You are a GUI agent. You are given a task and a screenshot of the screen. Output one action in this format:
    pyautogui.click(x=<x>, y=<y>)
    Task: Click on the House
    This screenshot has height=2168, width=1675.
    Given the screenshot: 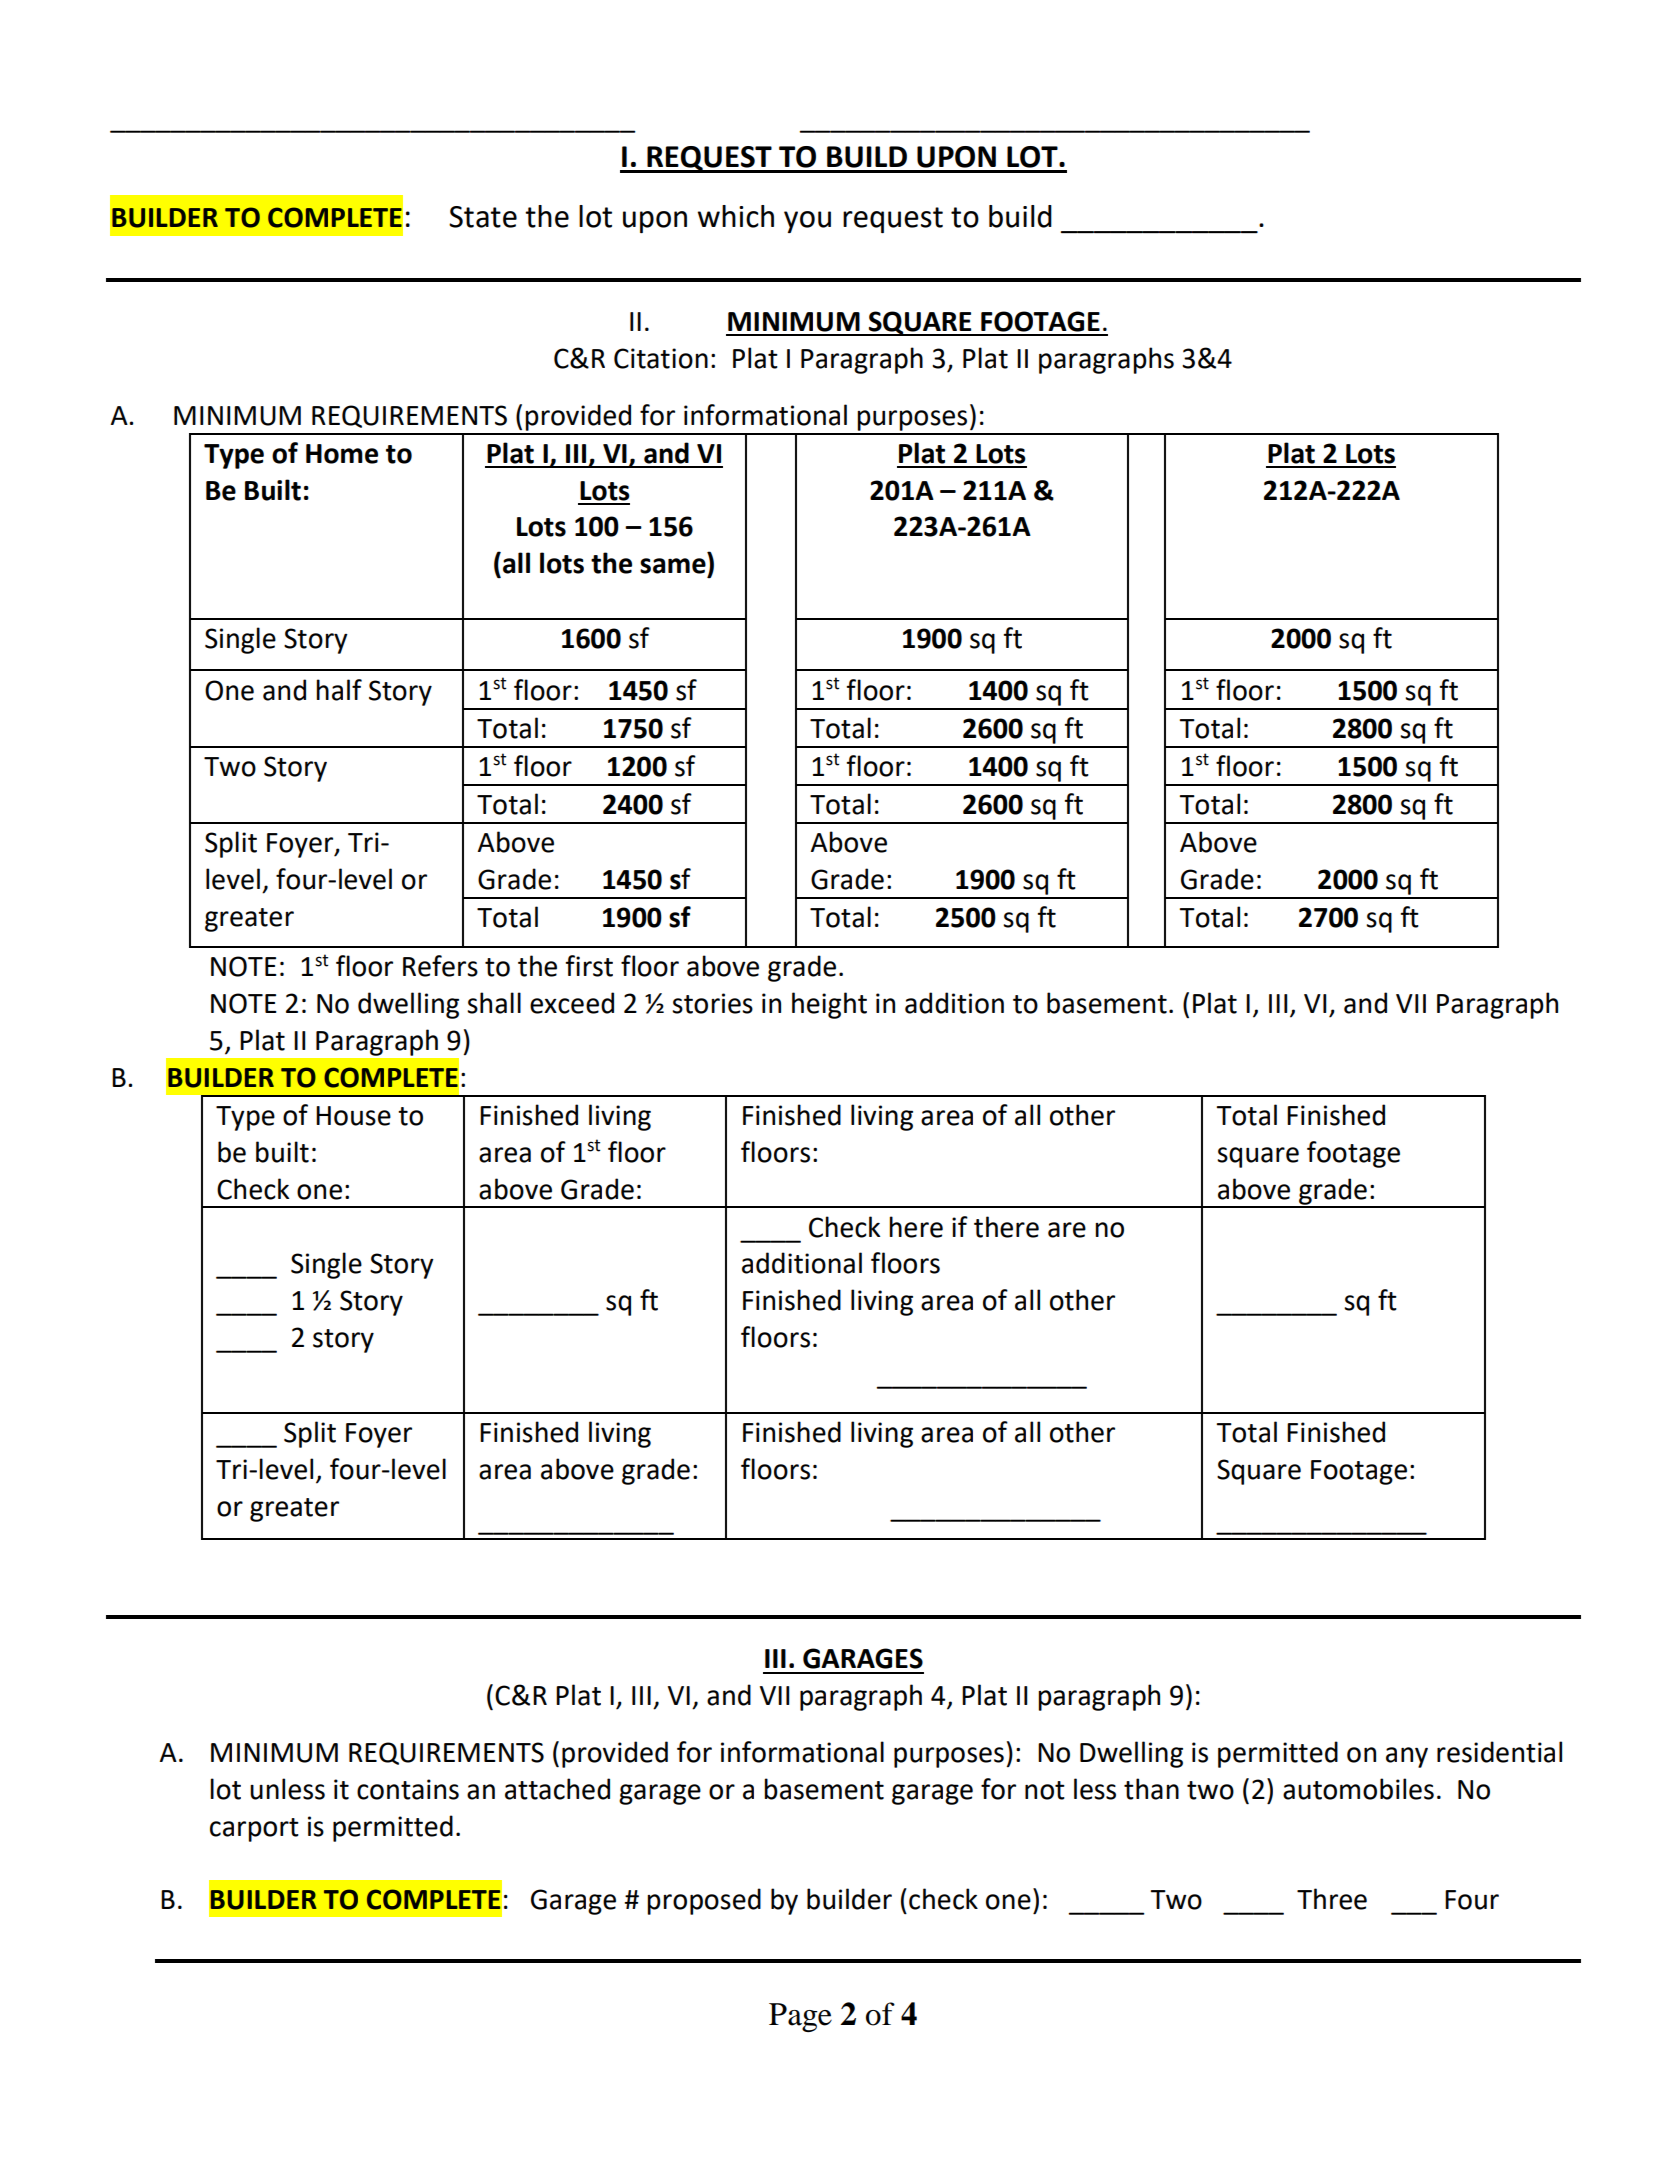 What is the action you would take?
    pyautogui.click(x=353, y=1116)
